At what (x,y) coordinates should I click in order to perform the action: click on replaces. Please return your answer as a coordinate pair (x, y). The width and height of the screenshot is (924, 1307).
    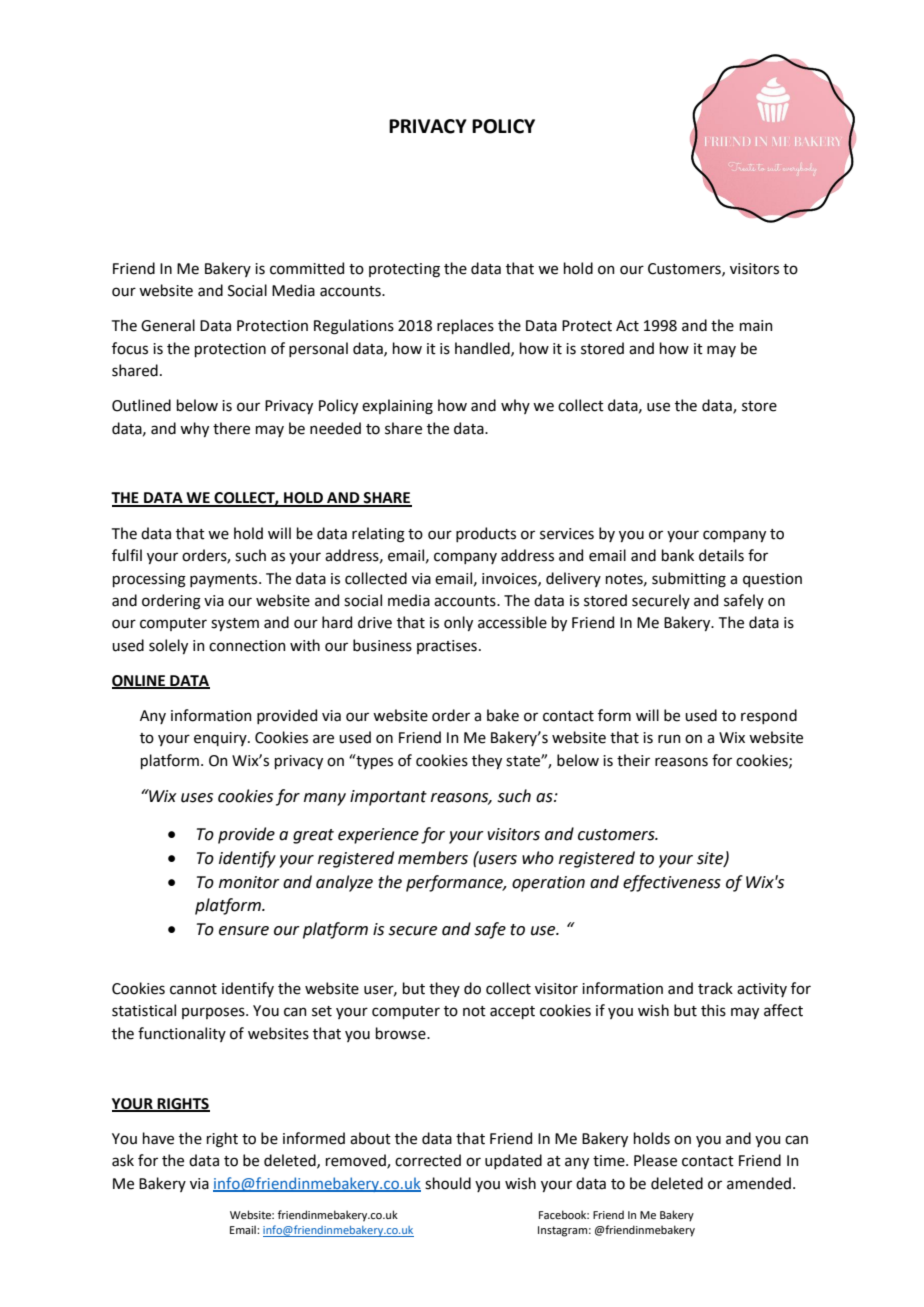
    Looking at the image, I should click on (465, 326).
